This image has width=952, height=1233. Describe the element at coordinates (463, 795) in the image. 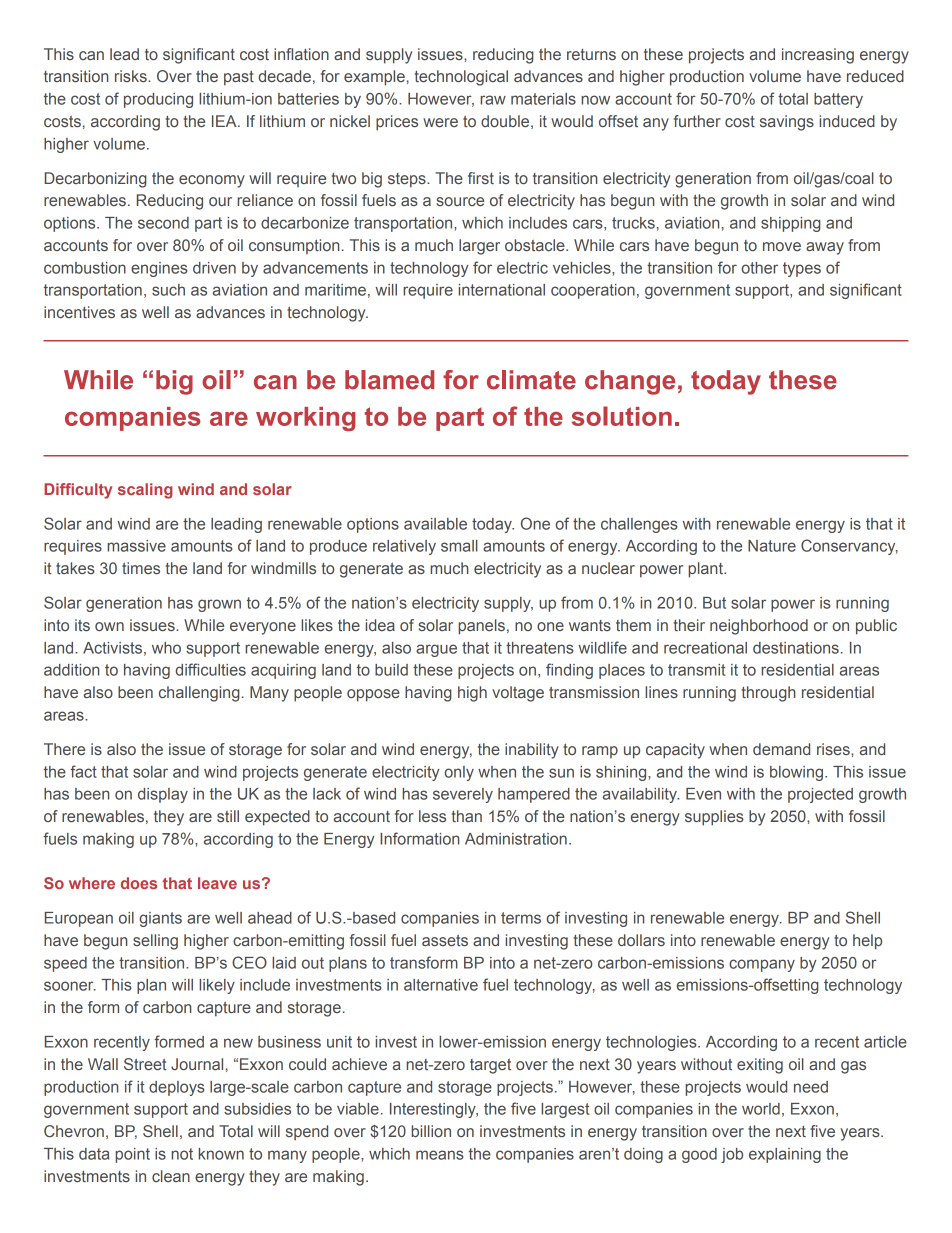

I see `severely` at that location.
